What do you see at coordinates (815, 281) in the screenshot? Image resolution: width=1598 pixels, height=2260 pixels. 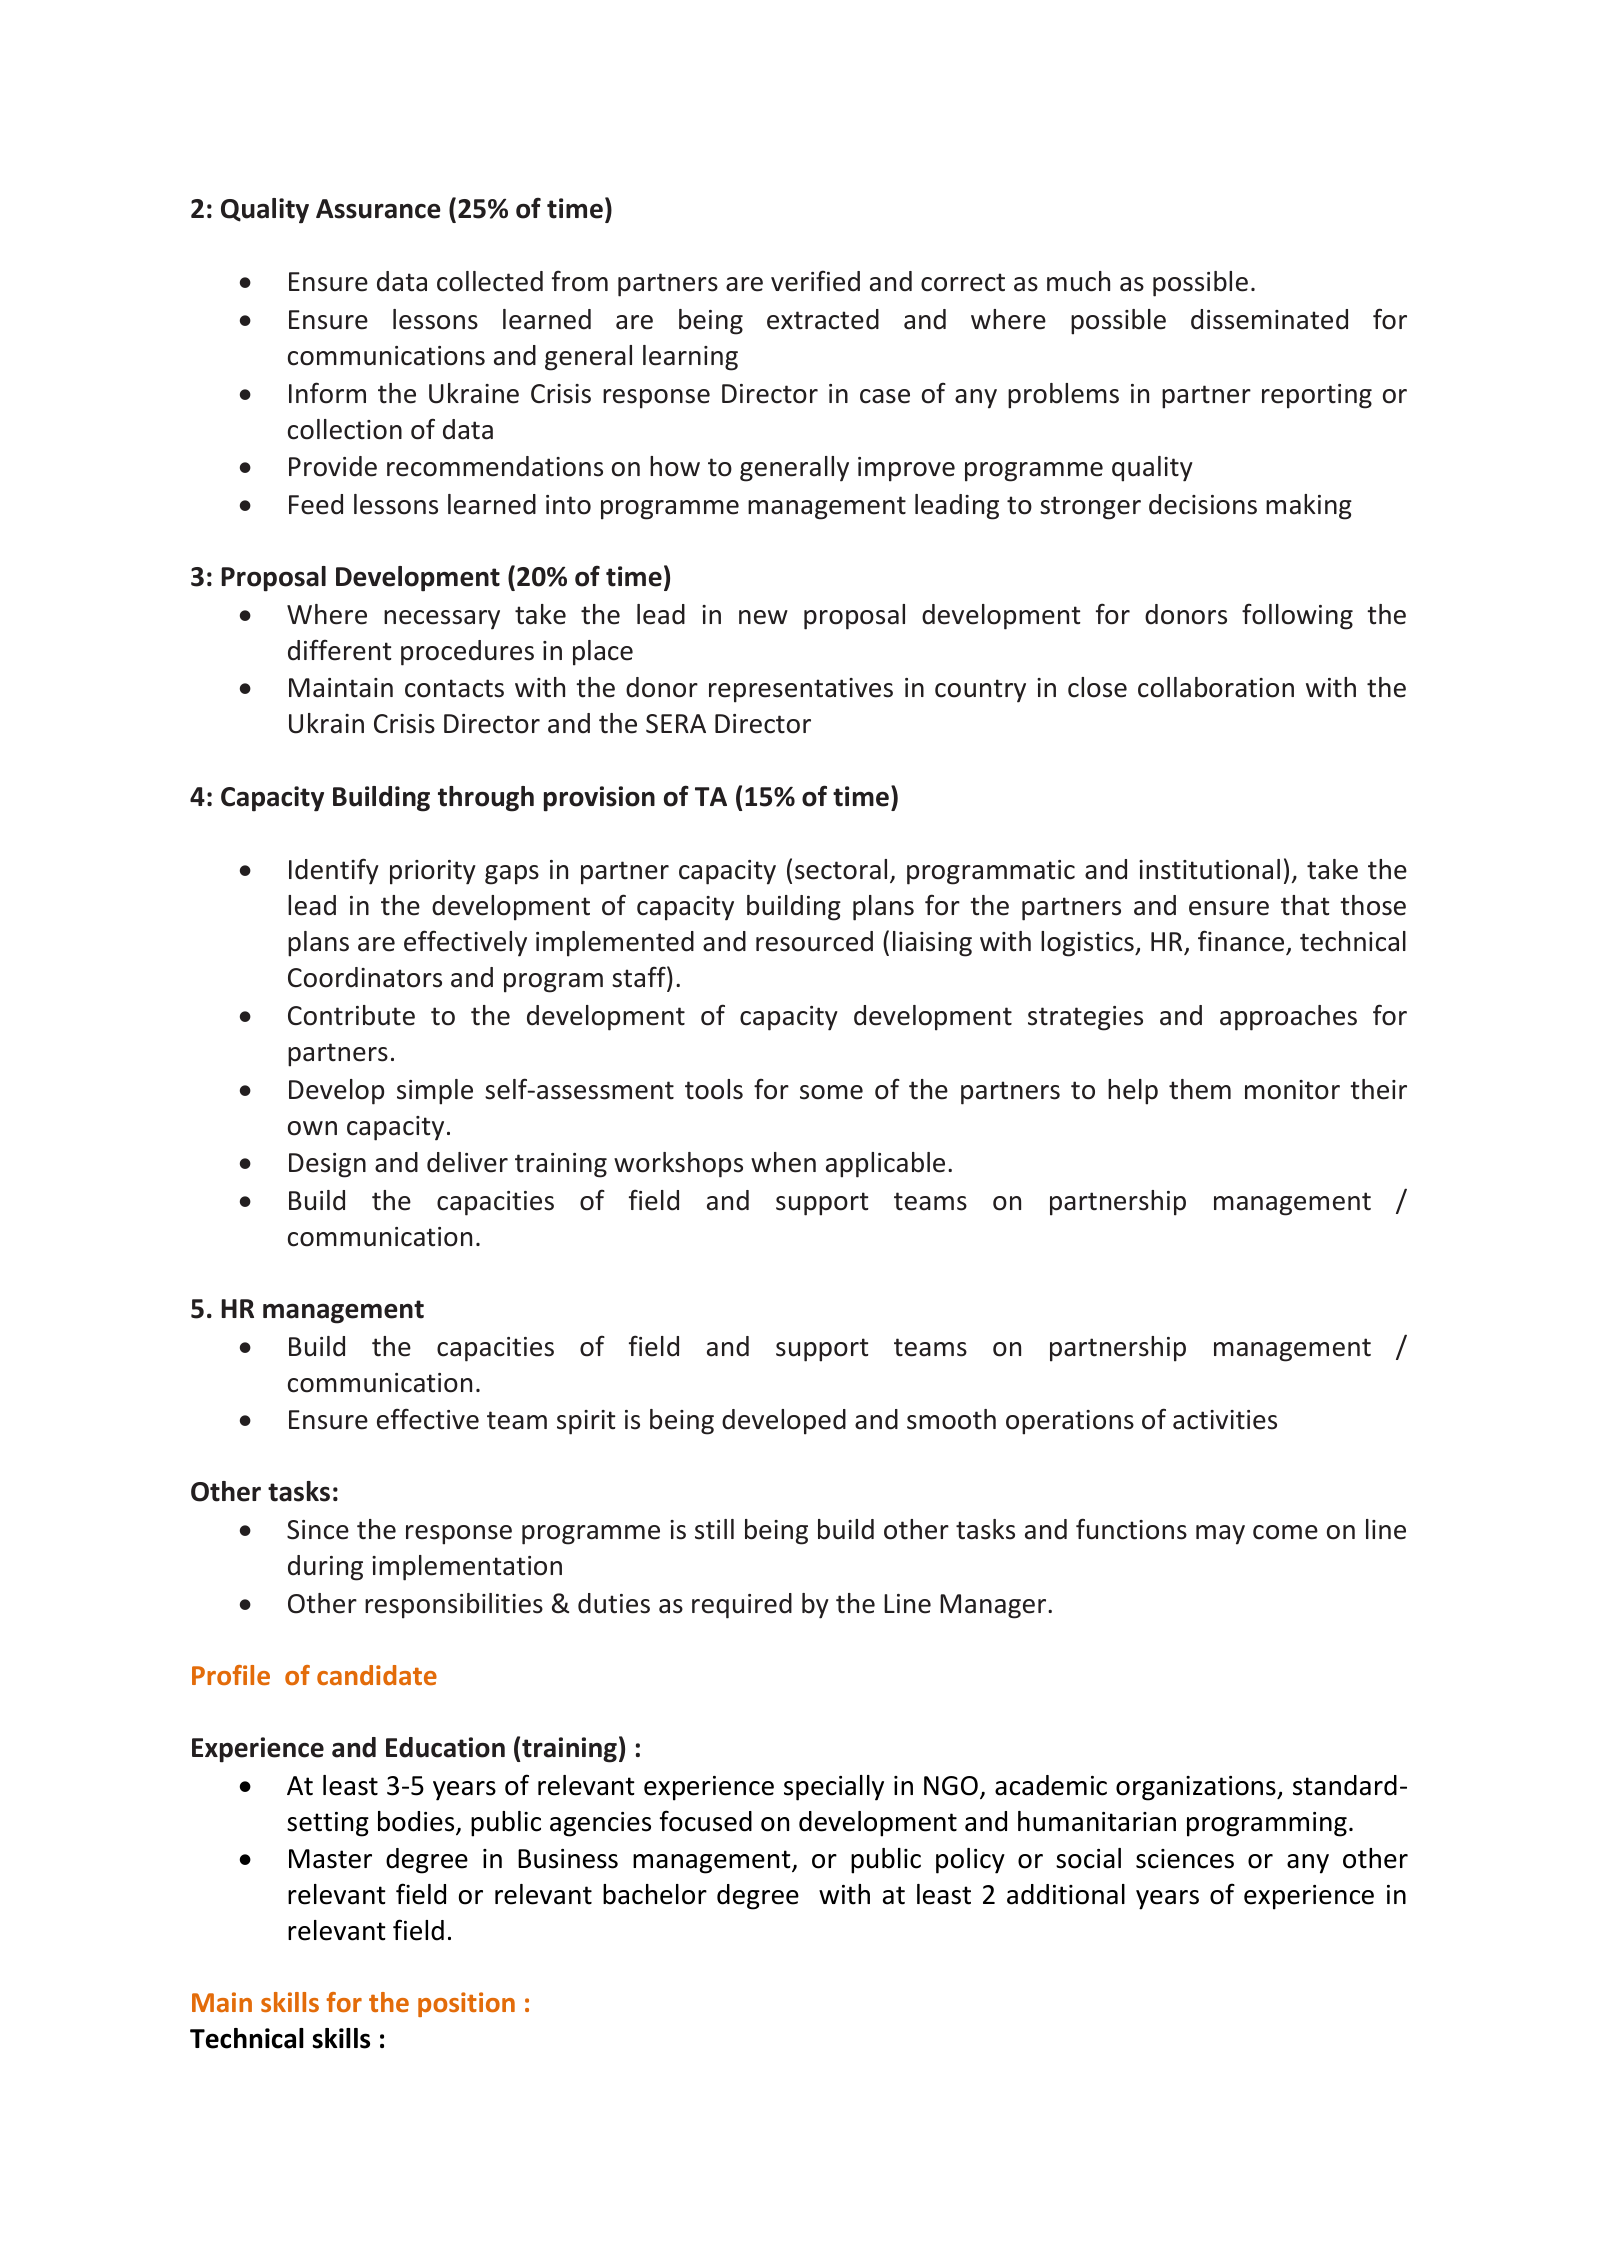 I see `verified` at bounding box center [815, 281].
